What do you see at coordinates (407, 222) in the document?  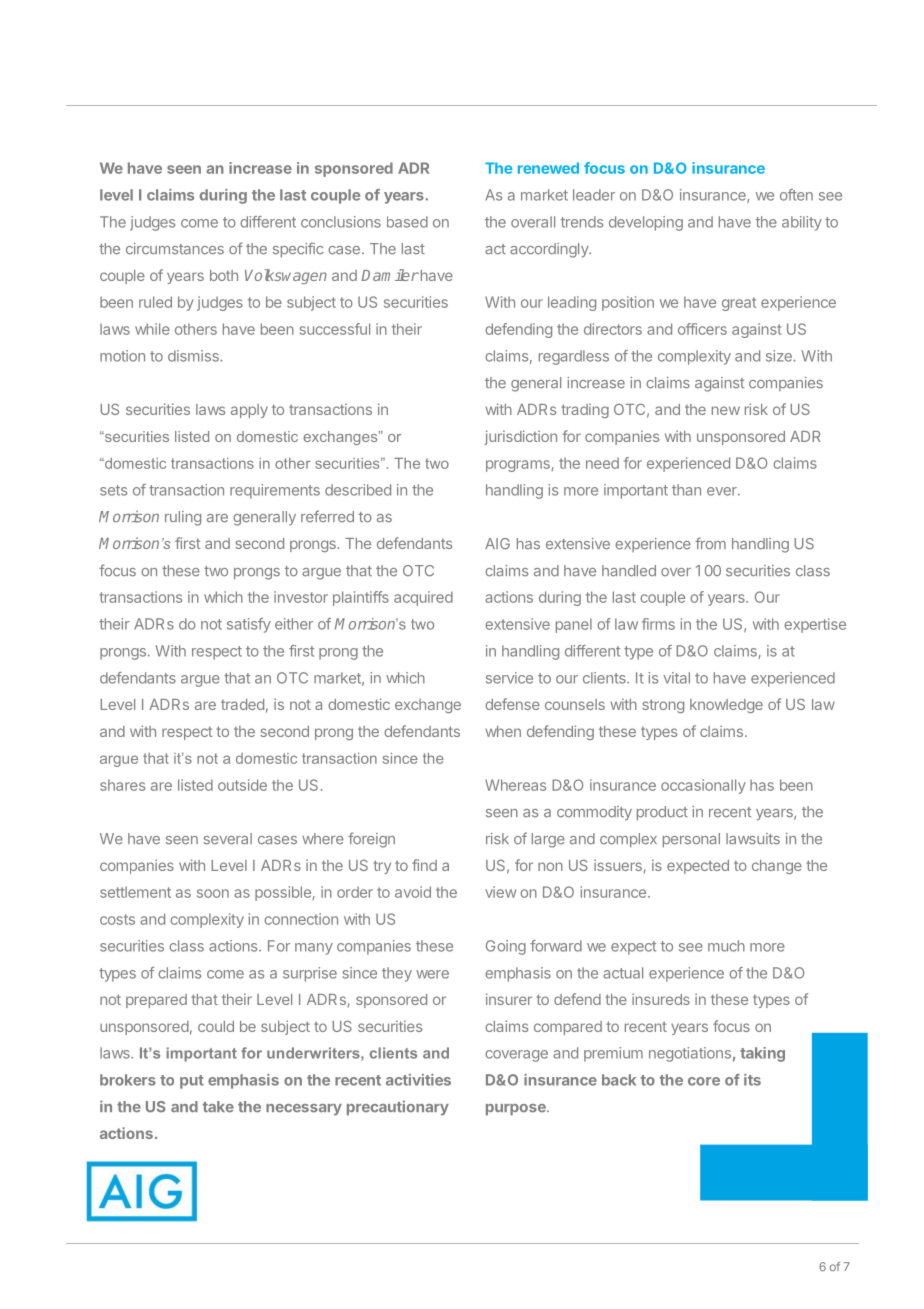 I see `based` at bounding box center [407, 222].
